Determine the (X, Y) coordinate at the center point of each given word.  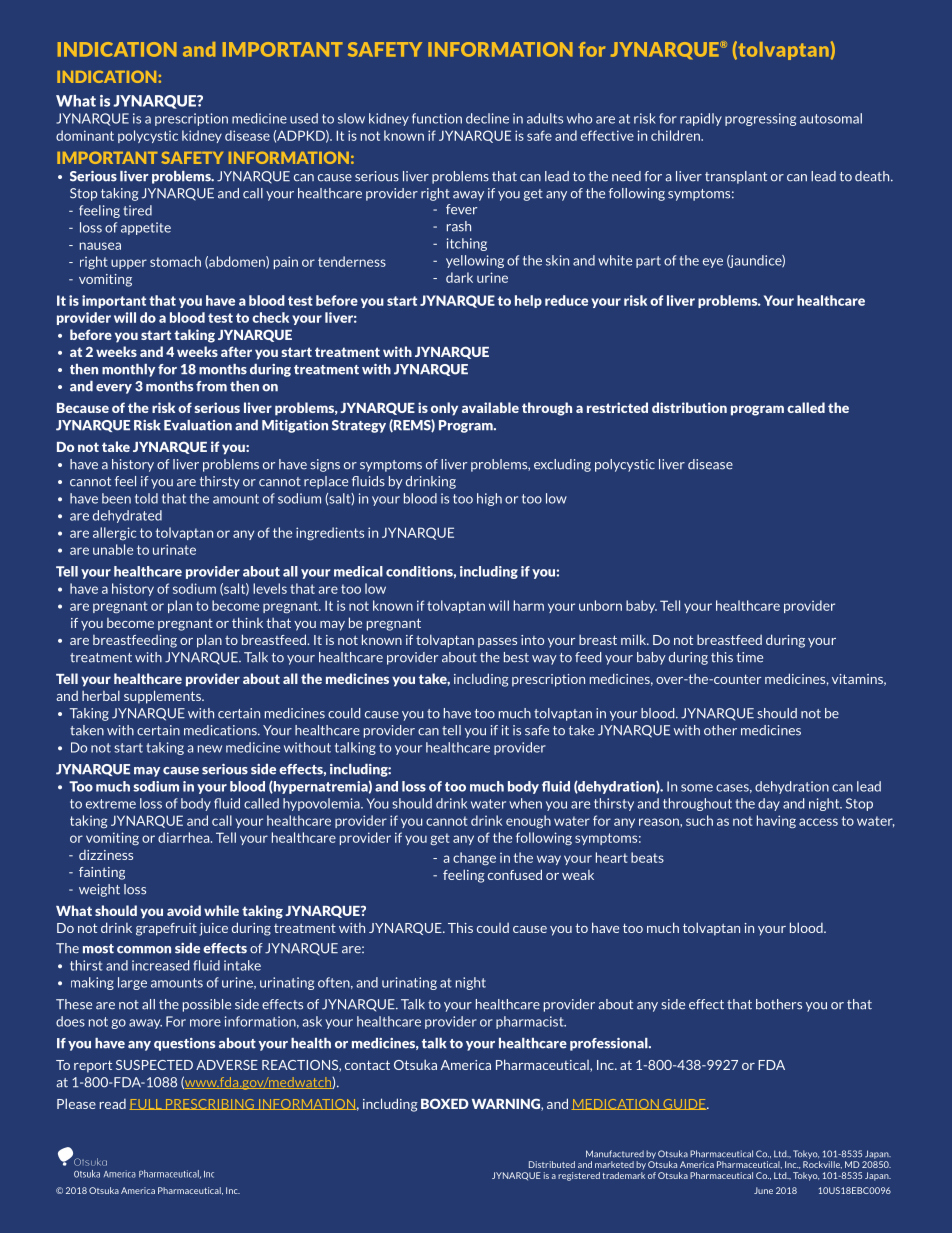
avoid (184, 910)
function (437, 118)
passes (497, 643)
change (474, 859)
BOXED (445, 1103)
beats (647, 857)
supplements (163, 697)
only (444, 409)
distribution (689, 407)
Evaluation (198, 425)
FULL (147, 1104)
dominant (85, 135)
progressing (760, 119)
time (749, 657)
